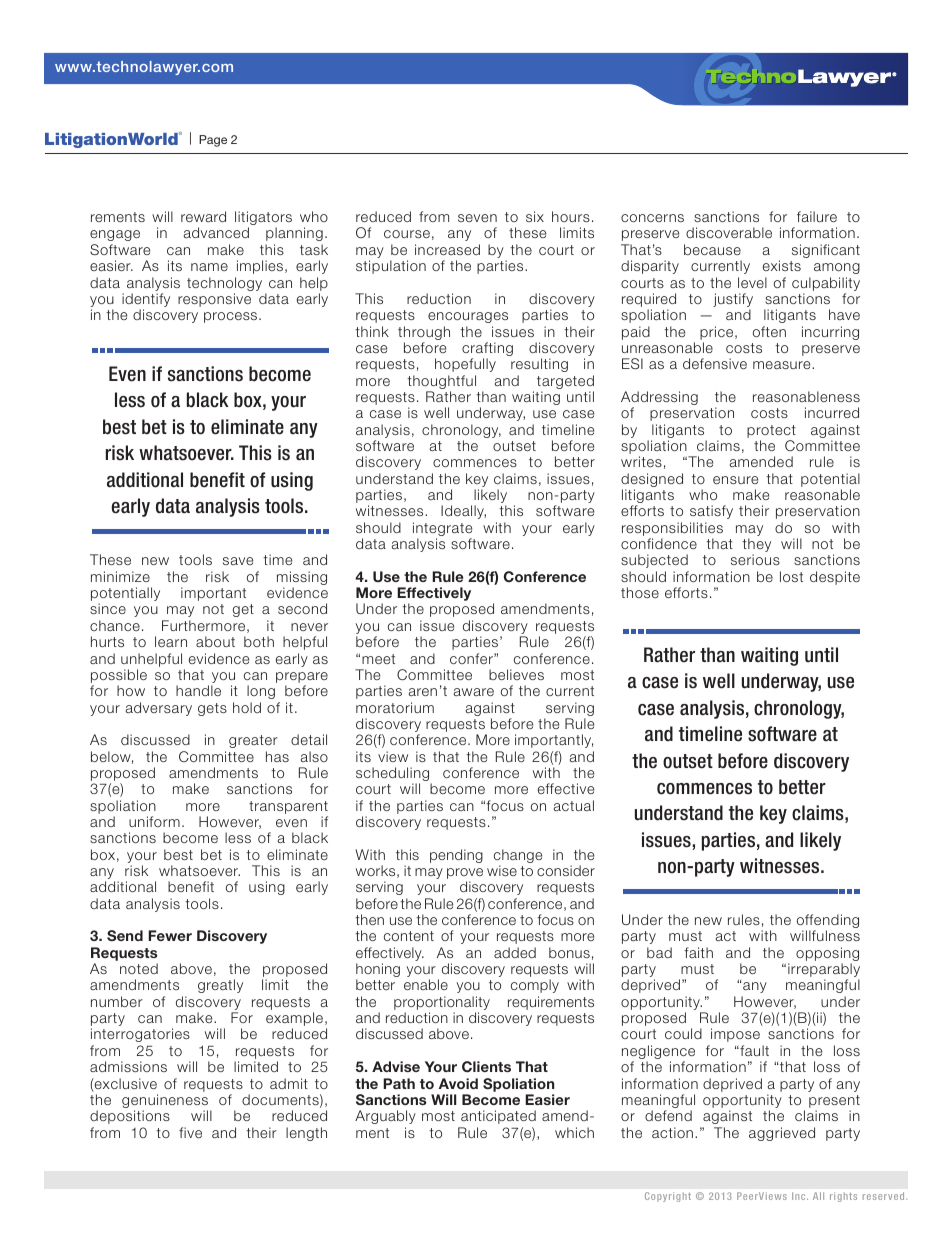  I want to click on lost, so click(791, 576).
